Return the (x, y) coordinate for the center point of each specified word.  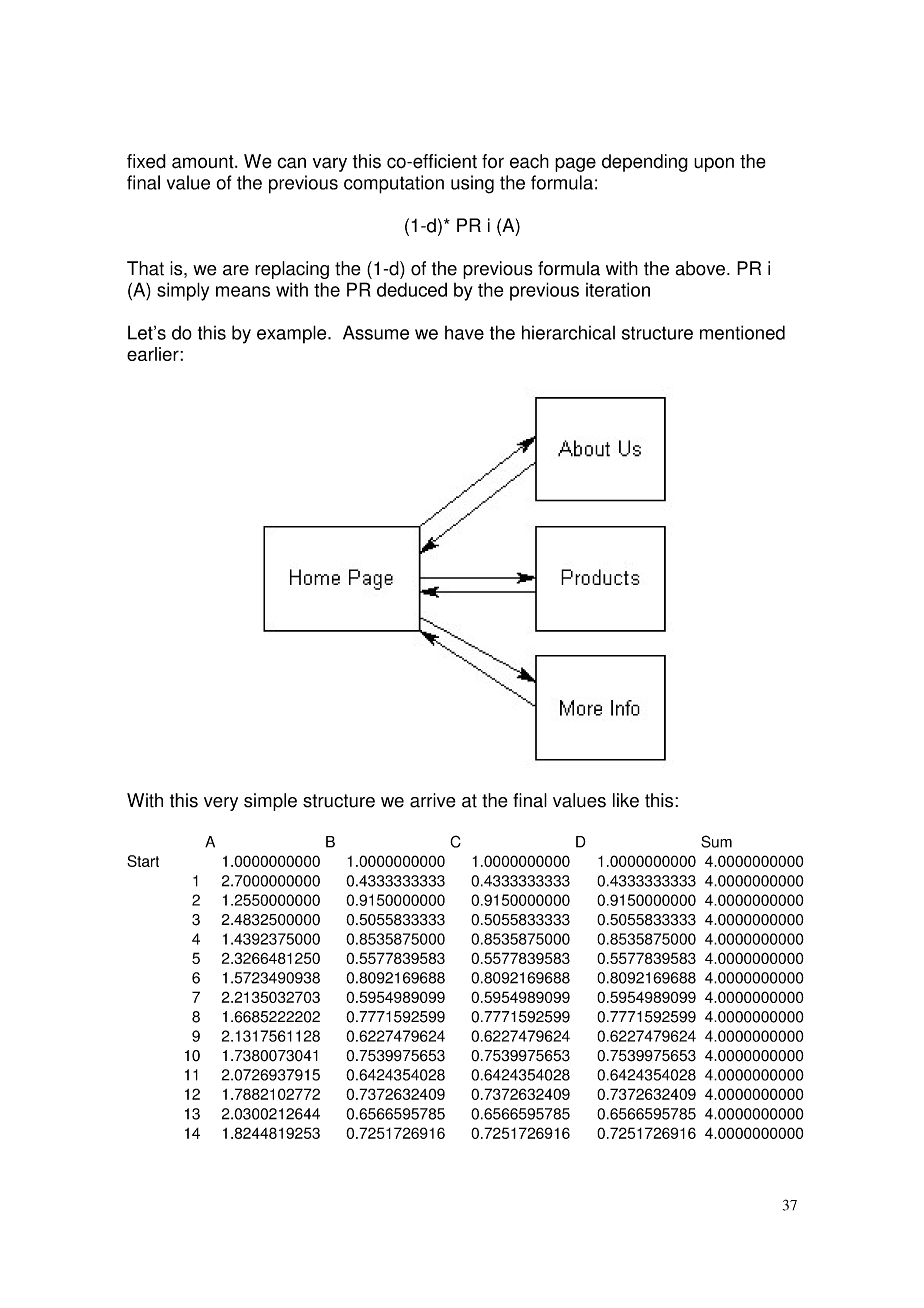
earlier (154, 354)
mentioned (742, 332)
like (626, 800)
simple (270, 802)
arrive (433, 800)
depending (645, 163)
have (464, 333)
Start (143, 861)
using (472, 184)
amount (204, 162)
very (221, 804)
